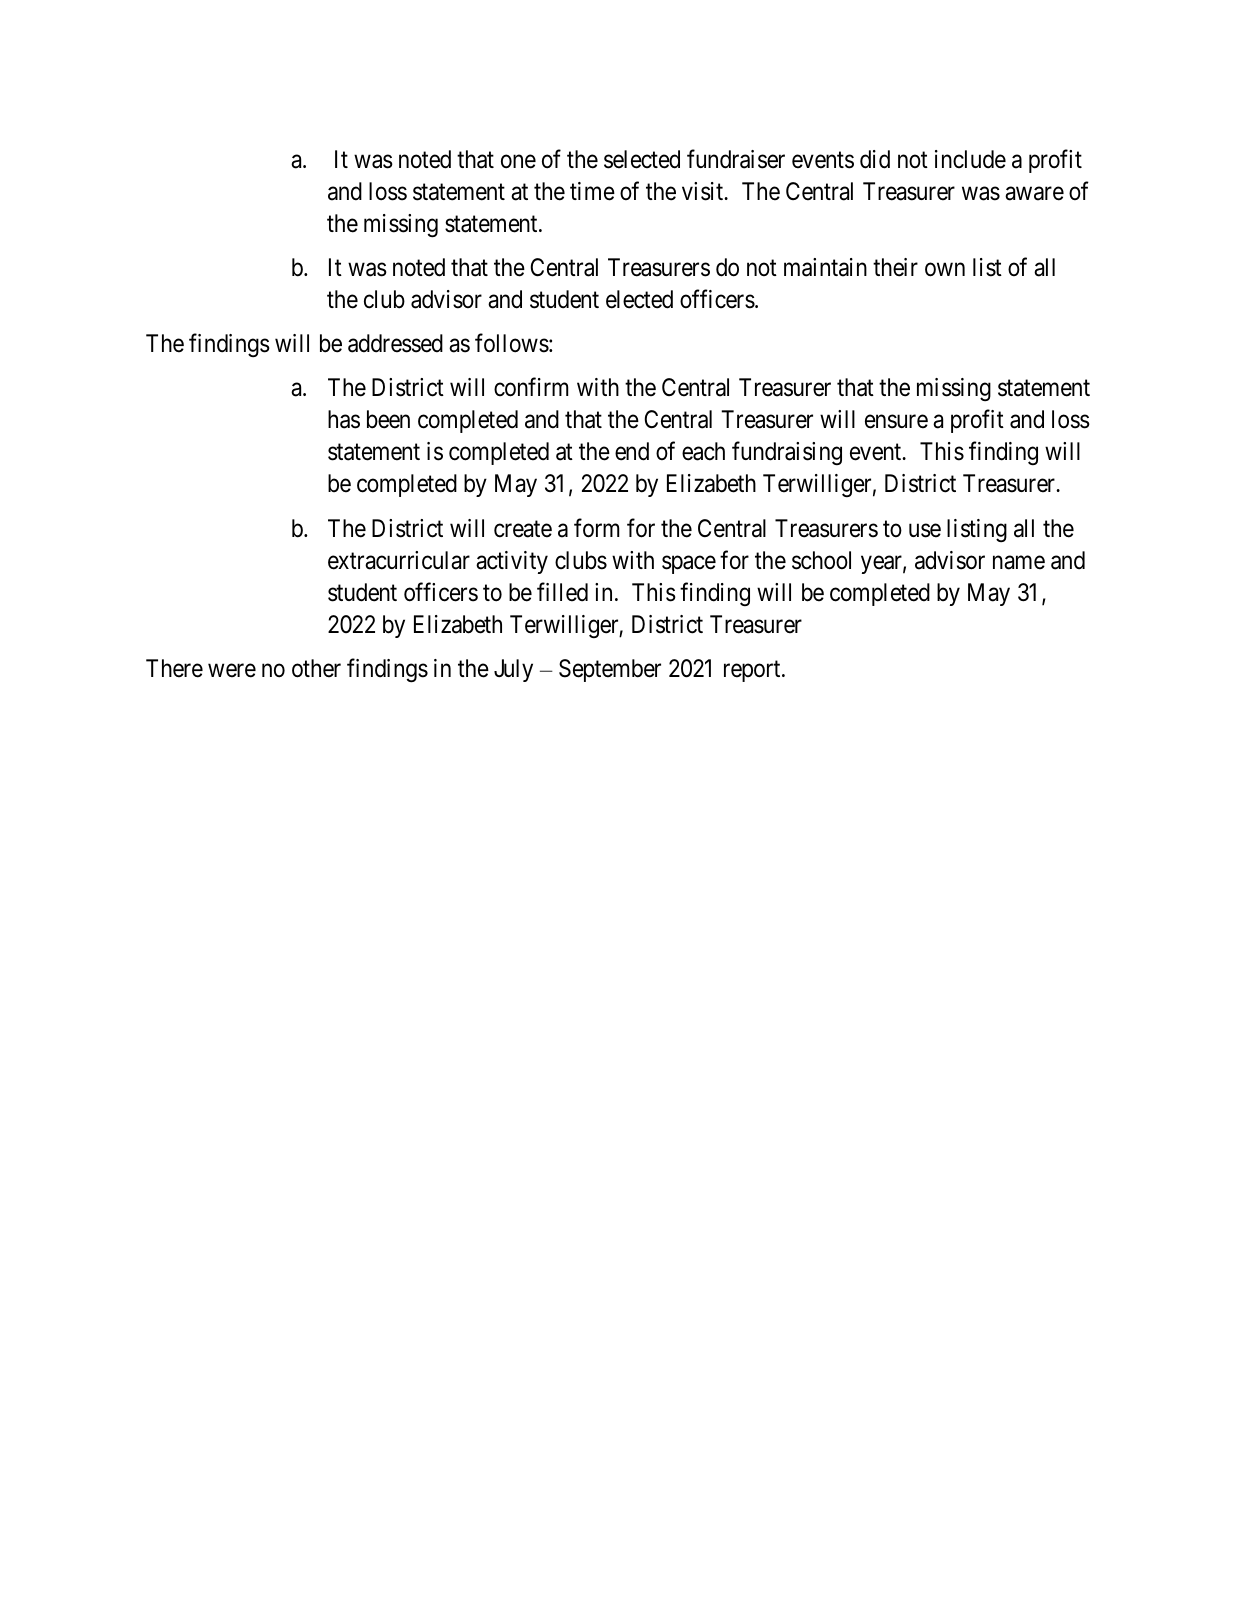  What do you see at coordinates (395, 343) in the image?
I see `addressed` at bounding box center [395, 343].
